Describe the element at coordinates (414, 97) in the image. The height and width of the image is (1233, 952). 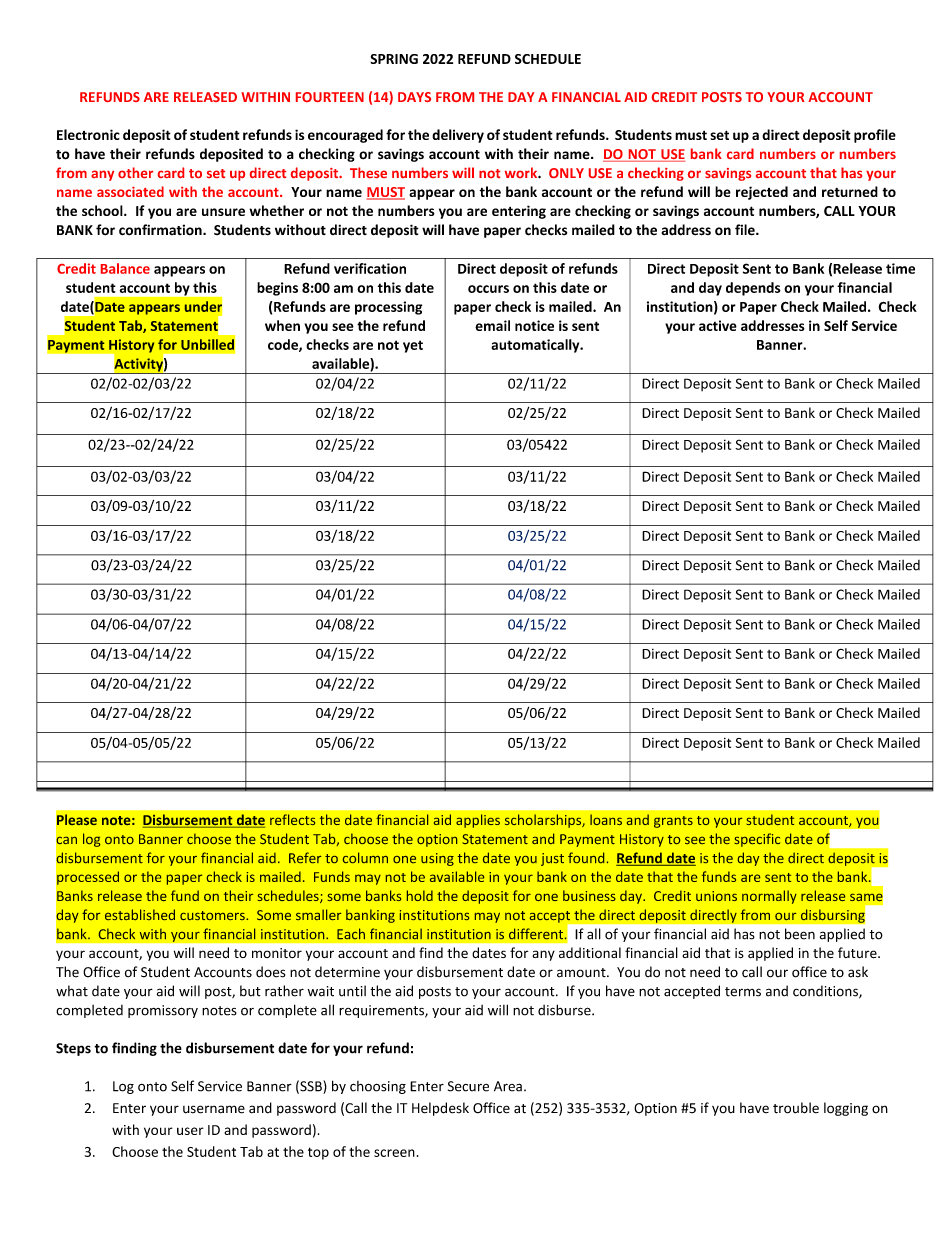
I see `DAYS` at that location.
